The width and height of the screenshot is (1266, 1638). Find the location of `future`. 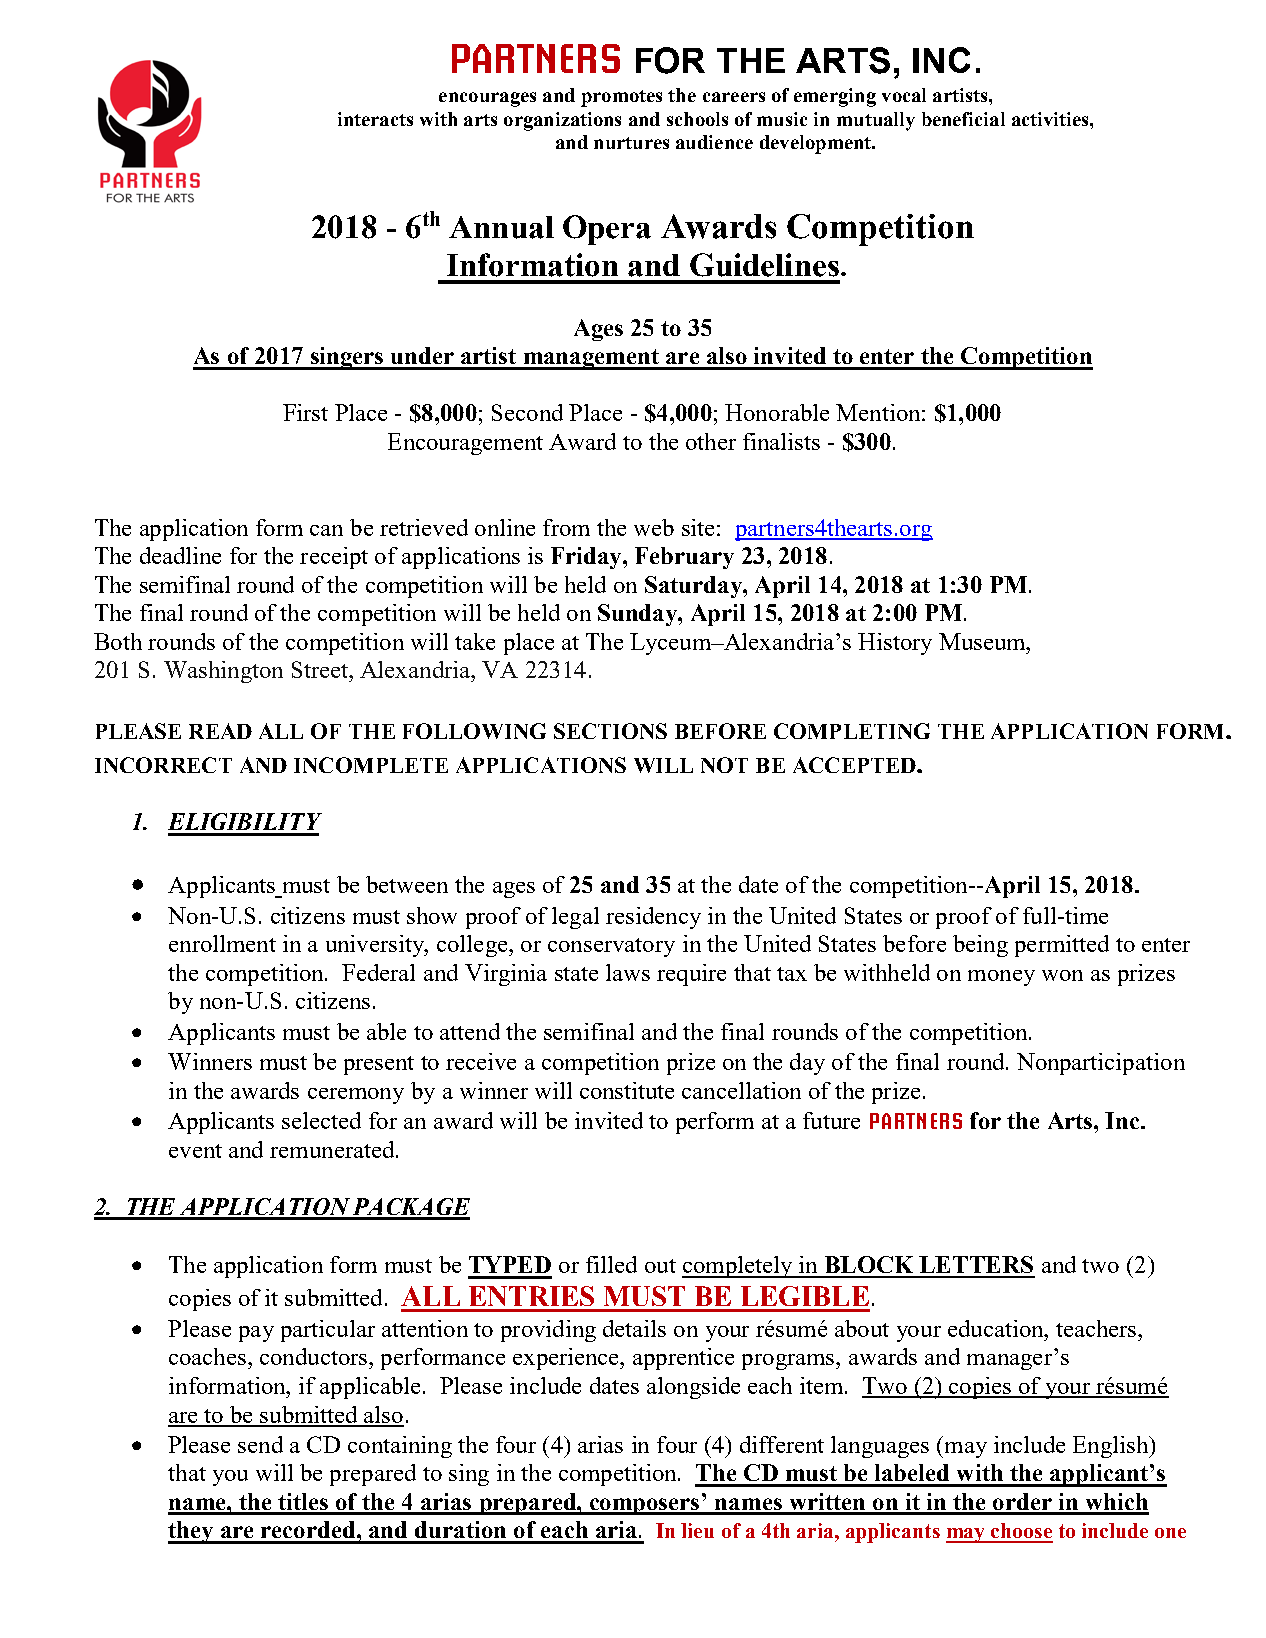

future is located at coordinates (831, 1120).
